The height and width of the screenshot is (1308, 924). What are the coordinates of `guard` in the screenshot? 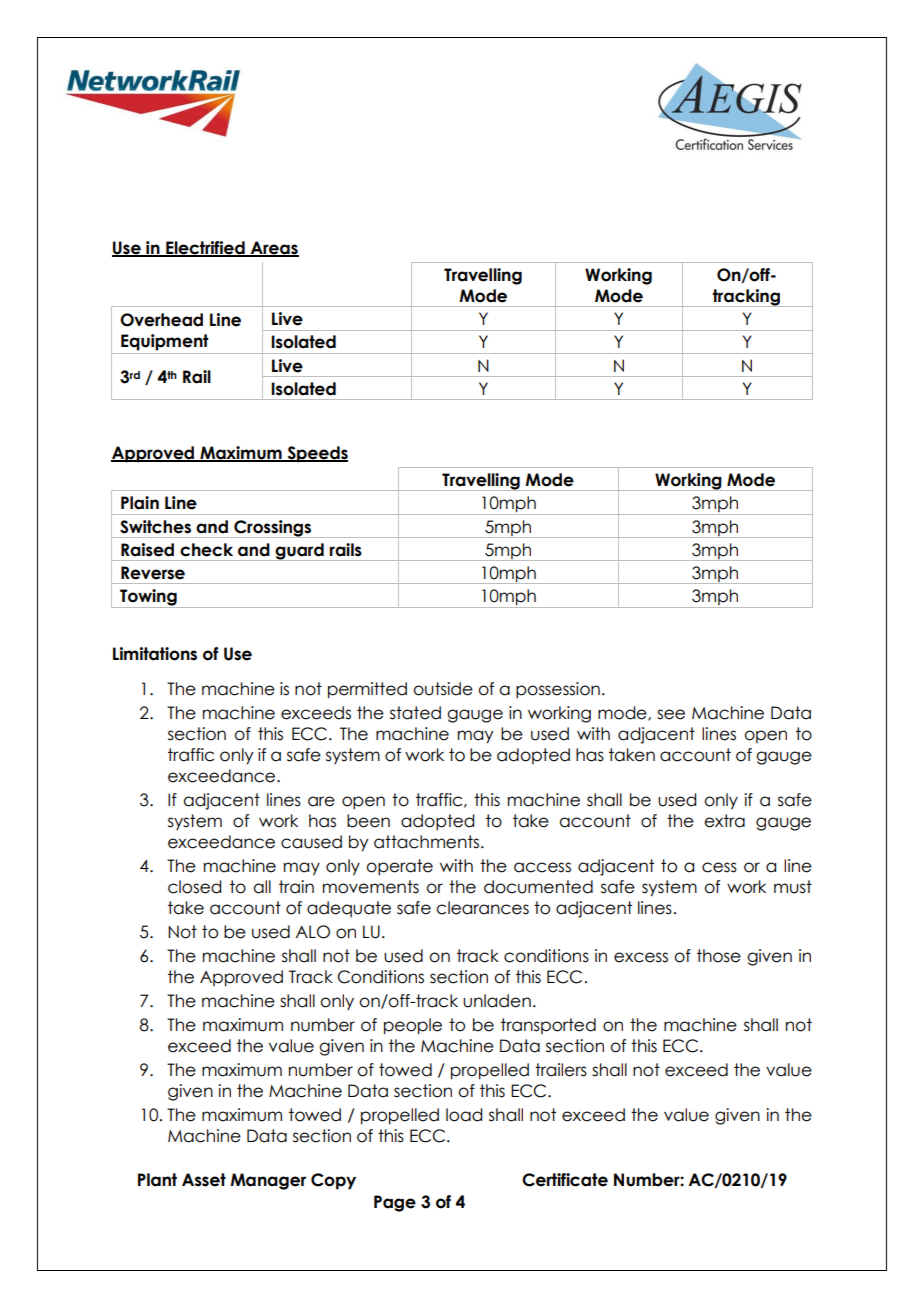 It's located at (299, 552).
